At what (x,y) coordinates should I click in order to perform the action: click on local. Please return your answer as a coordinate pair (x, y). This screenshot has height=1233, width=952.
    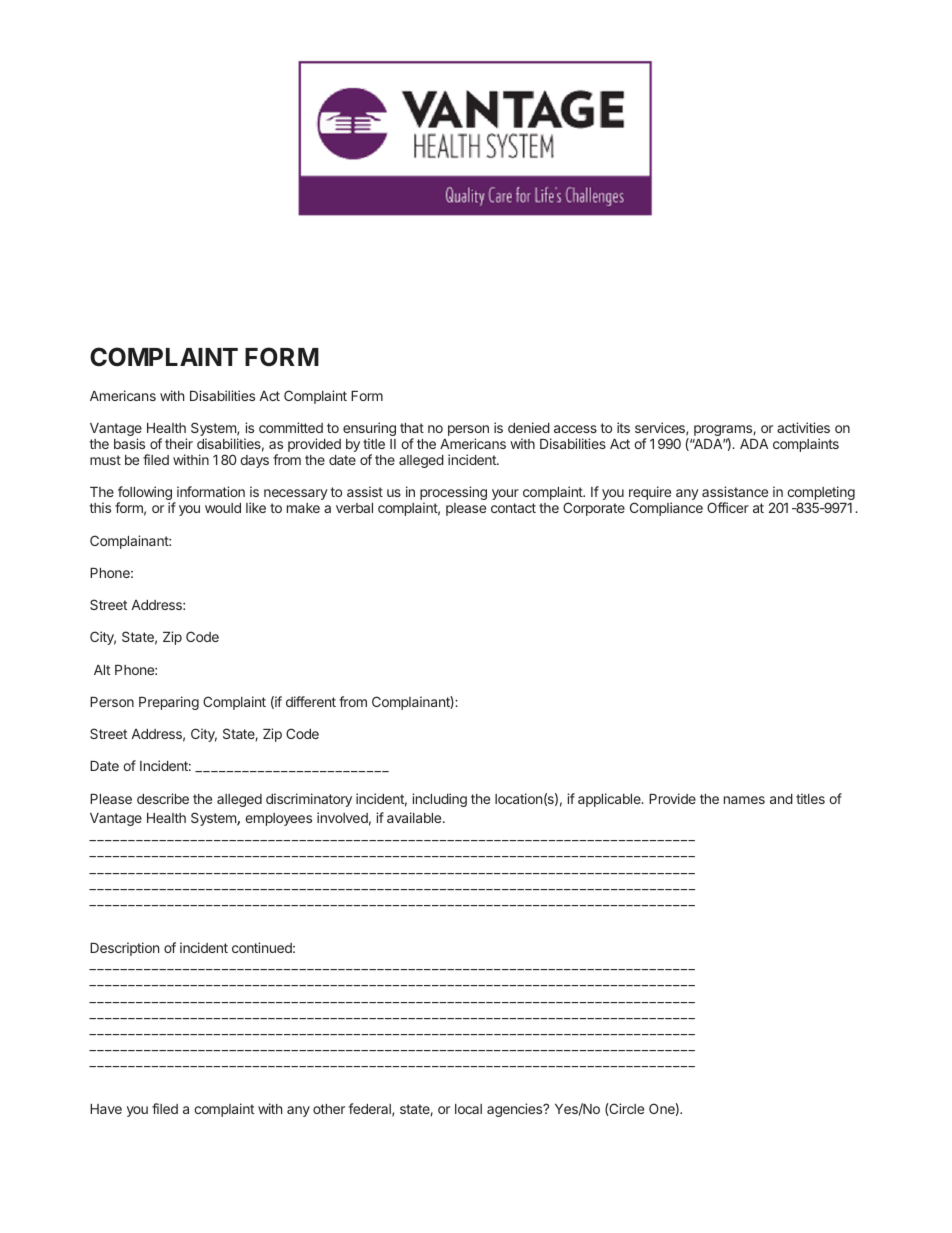
    Looking at the image, I should click on (468, 1109).
